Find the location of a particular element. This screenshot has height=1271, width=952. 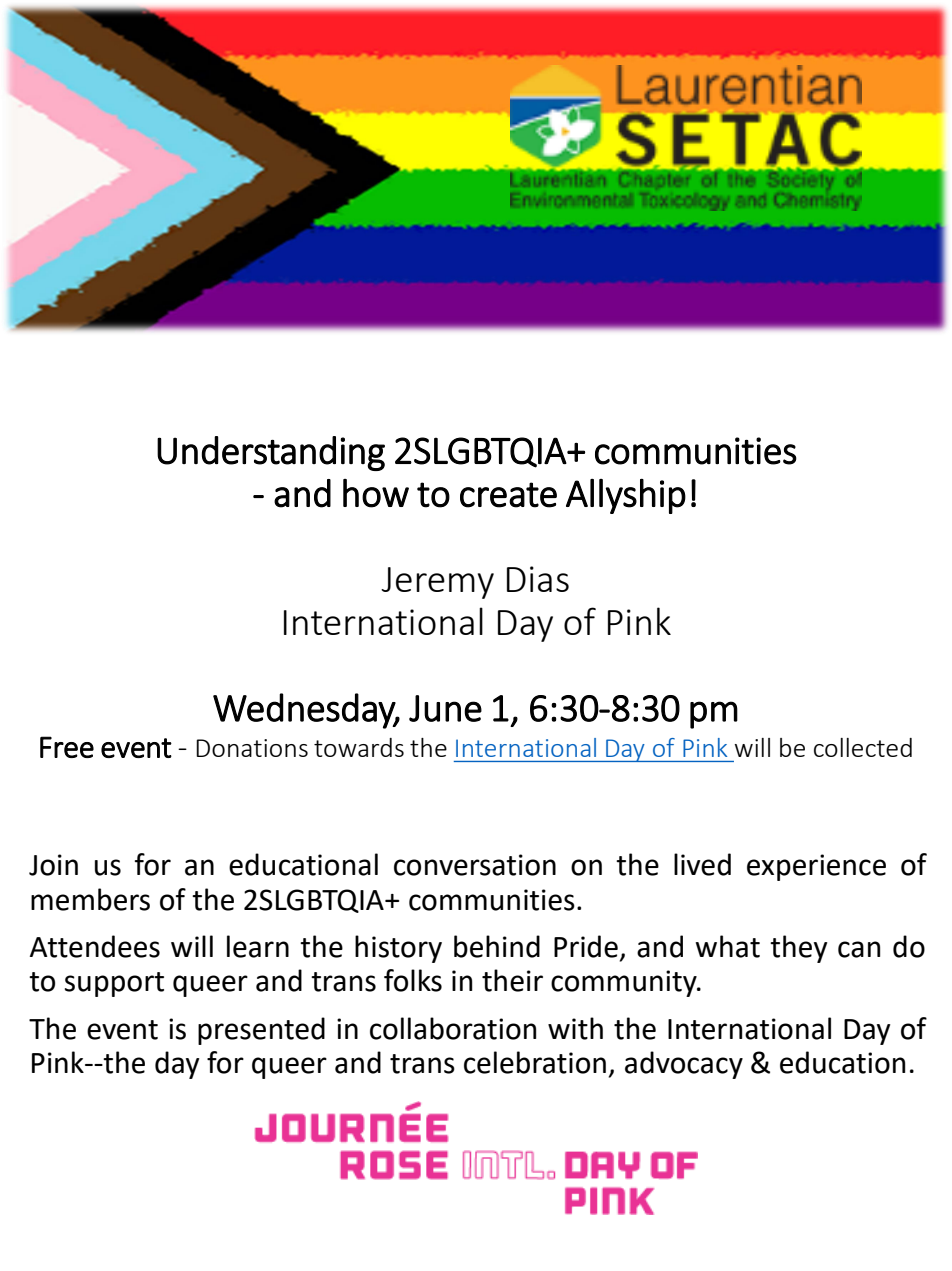

conversation is located at coordinates (475, 865).
